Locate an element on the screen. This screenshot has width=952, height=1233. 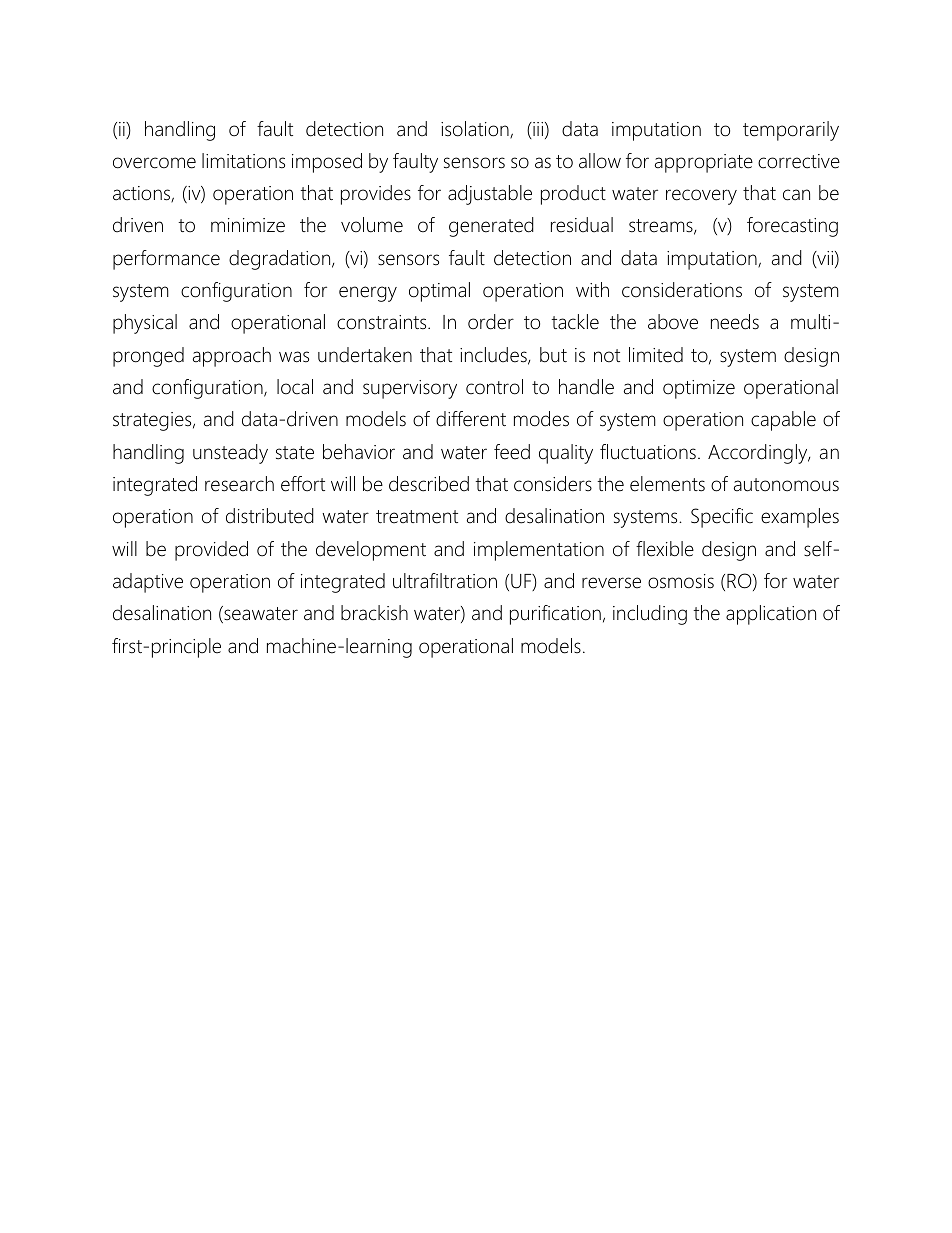
application is located at coordinates (771, 615).
